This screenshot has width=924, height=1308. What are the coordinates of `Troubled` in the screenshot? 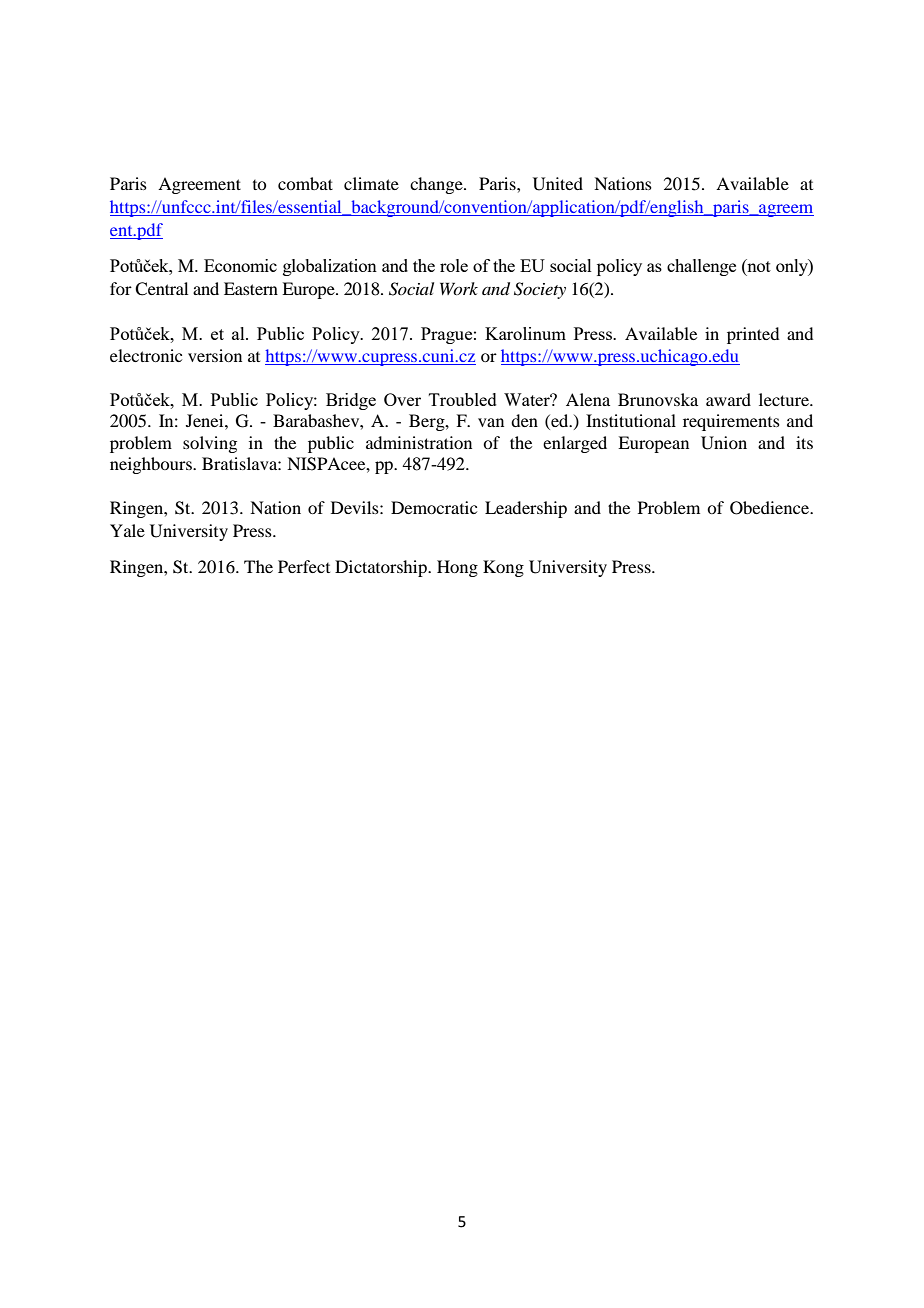 It's located at (463, 399).
